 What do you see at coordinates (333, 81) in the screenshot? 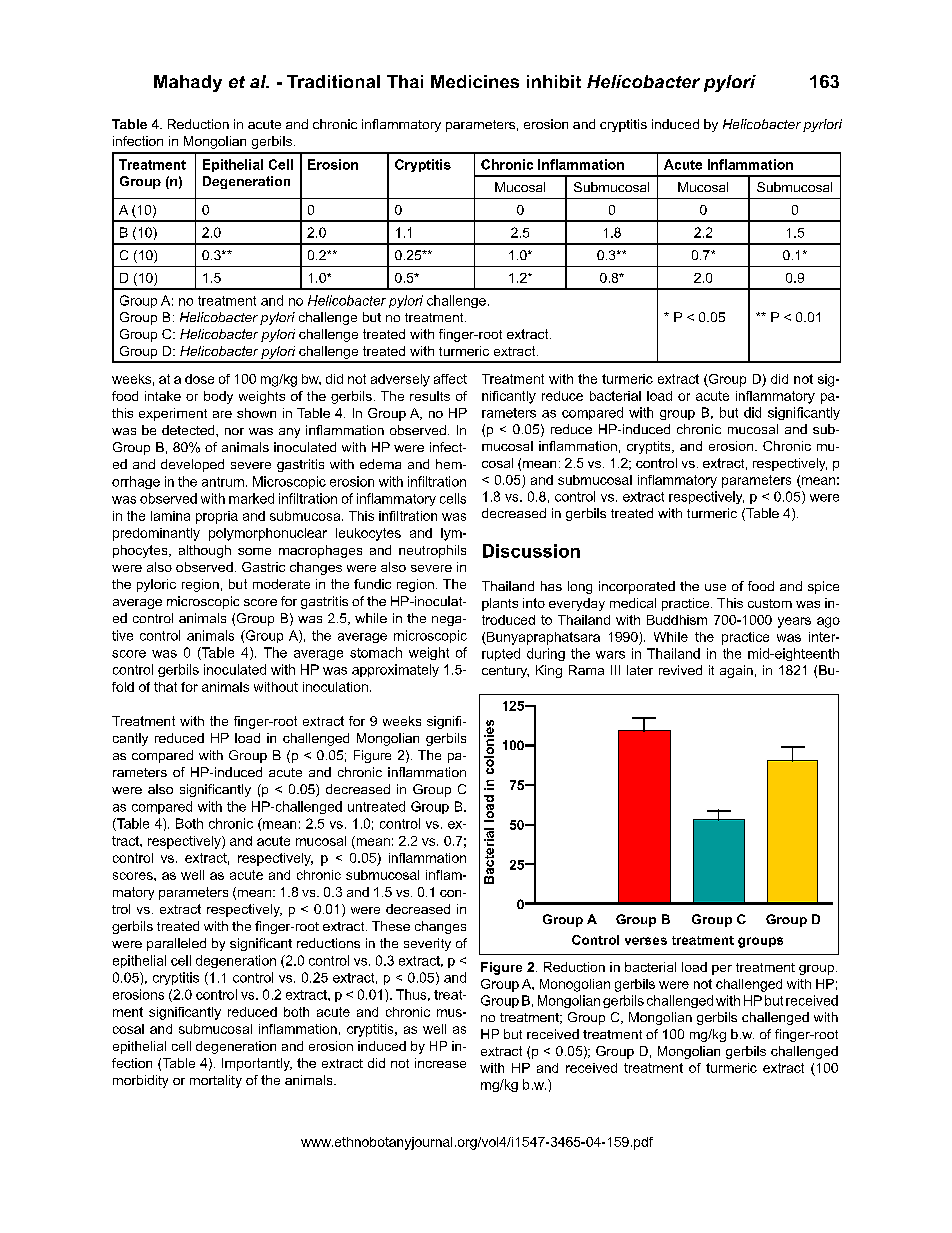
I see `Traditional` at bounding box center [333, 81].
